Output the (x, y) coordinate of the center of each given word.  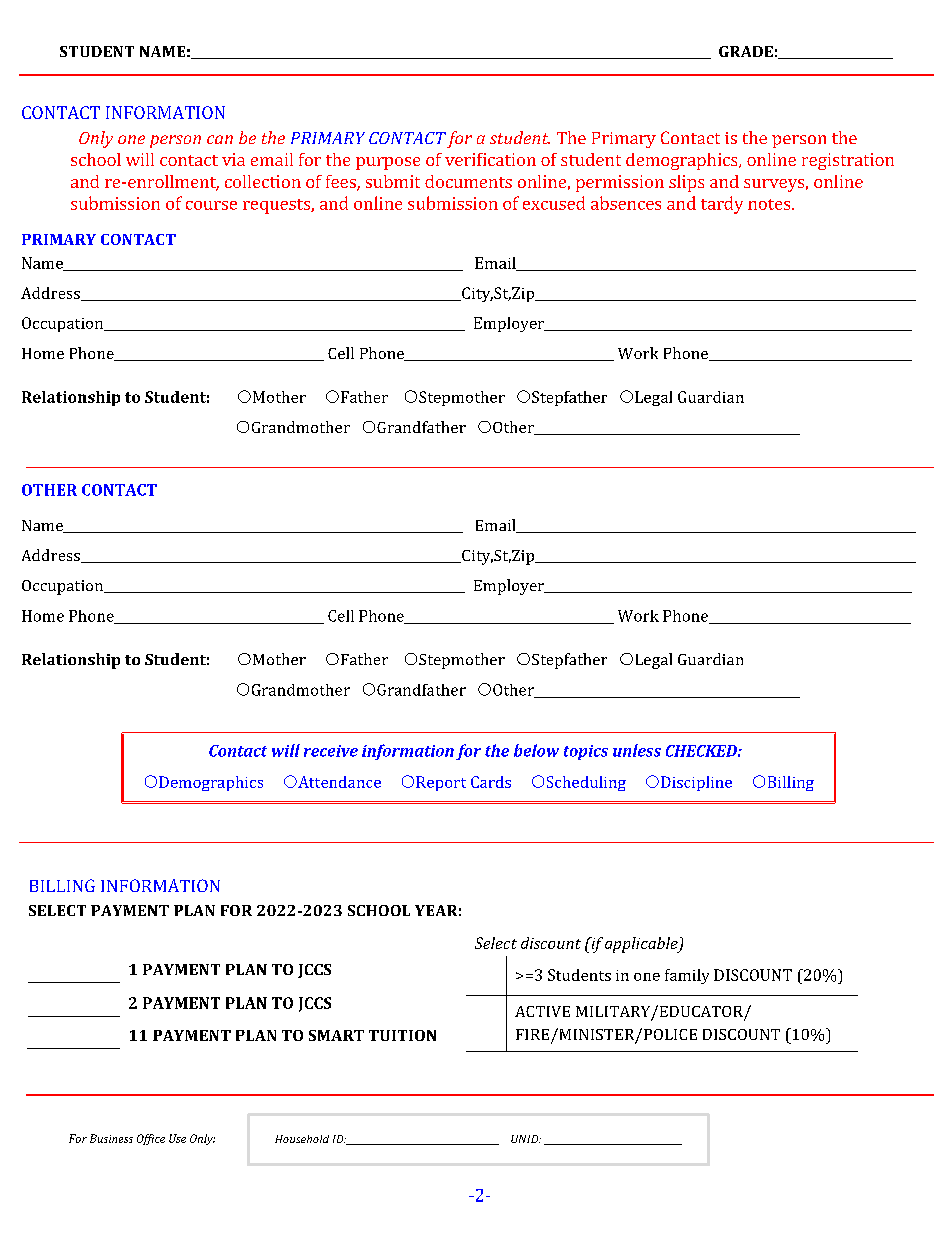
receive (331, 751)
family (687, 976)
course (211, 205)
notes (770, 204)
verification (490, 159)
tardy (722, 205)
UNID (526, 1139)
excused (554, 203)
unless (637, 750)
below (536, 750)
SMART (336, 1035)
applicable (642, 945)
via (233, 159)
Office (151, 1139)
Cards (491, 782)
